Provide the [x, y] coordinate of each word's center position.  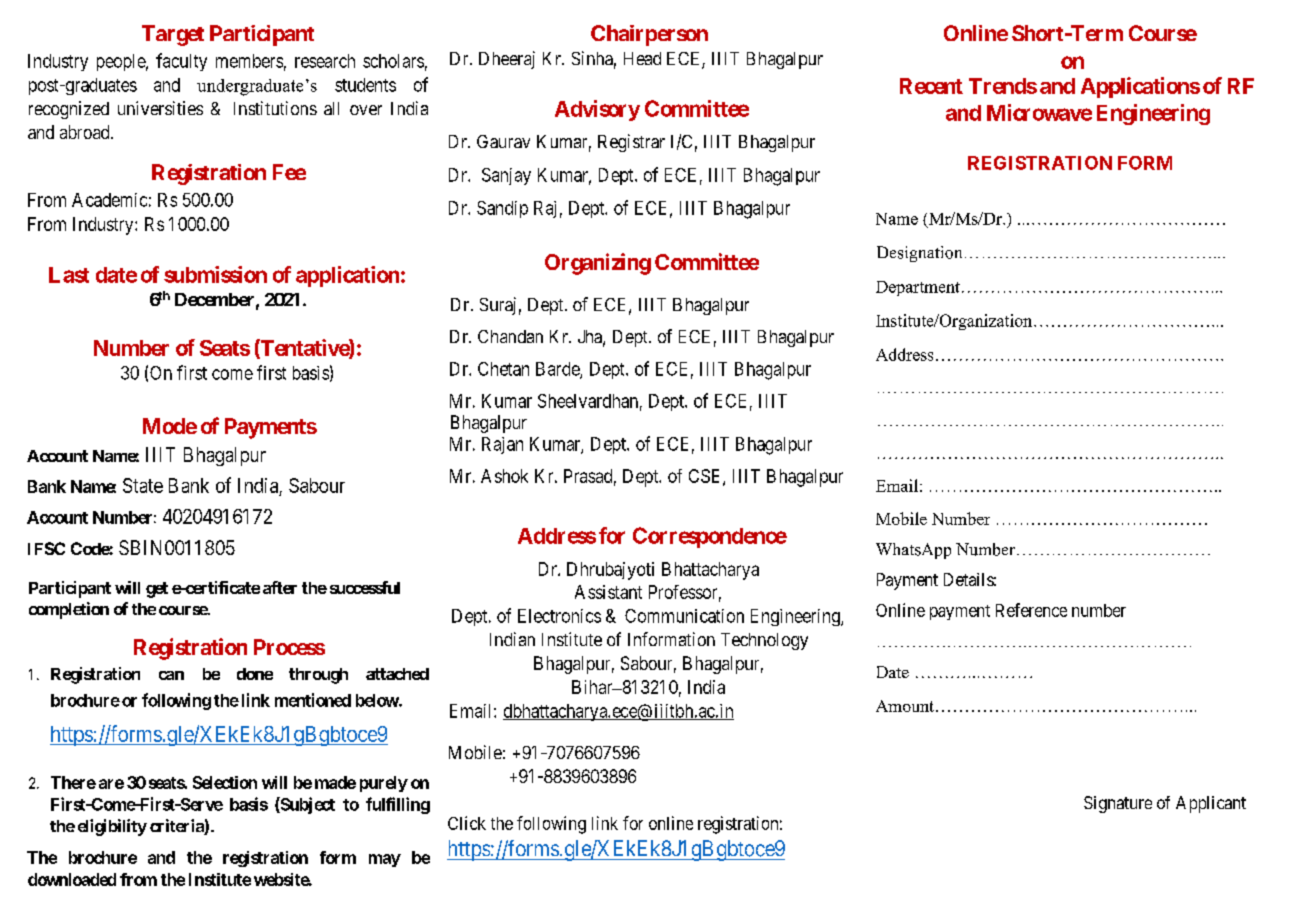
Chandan [510, 336]
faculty [181, 62]
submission [215, 274]
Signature [1118, 804]
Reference [1031, 610]
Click [467, 823]
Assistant [608, 592]
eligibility [112, 827]
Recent [931, 86]
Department [918, 288]
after [280, 587]
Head [642, 58]
